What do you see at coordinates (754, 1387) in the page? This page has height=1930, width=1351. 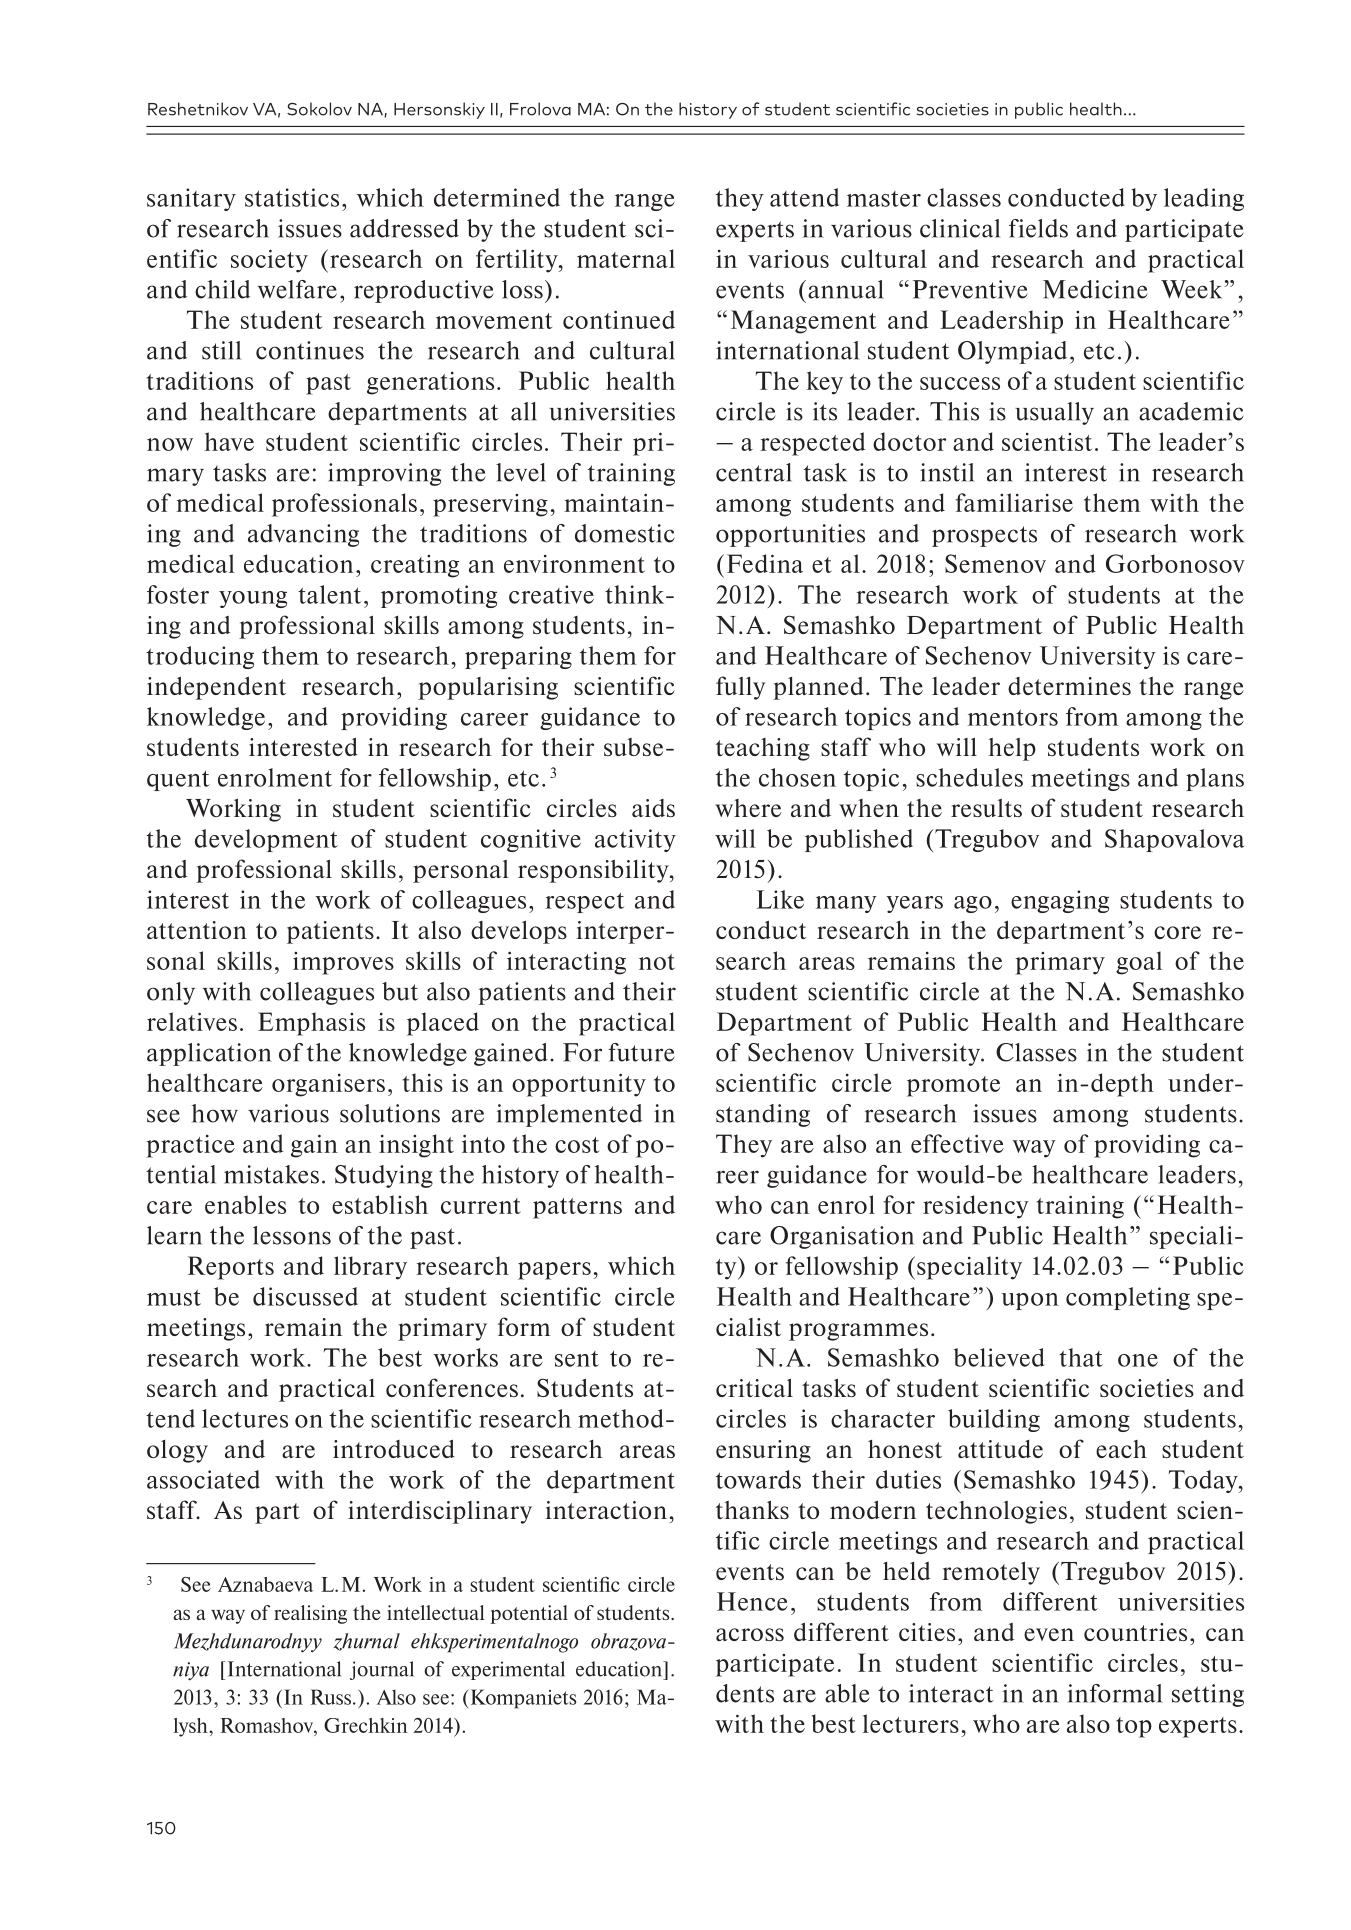 I see `critical` at bounding box center [754, 1387].
